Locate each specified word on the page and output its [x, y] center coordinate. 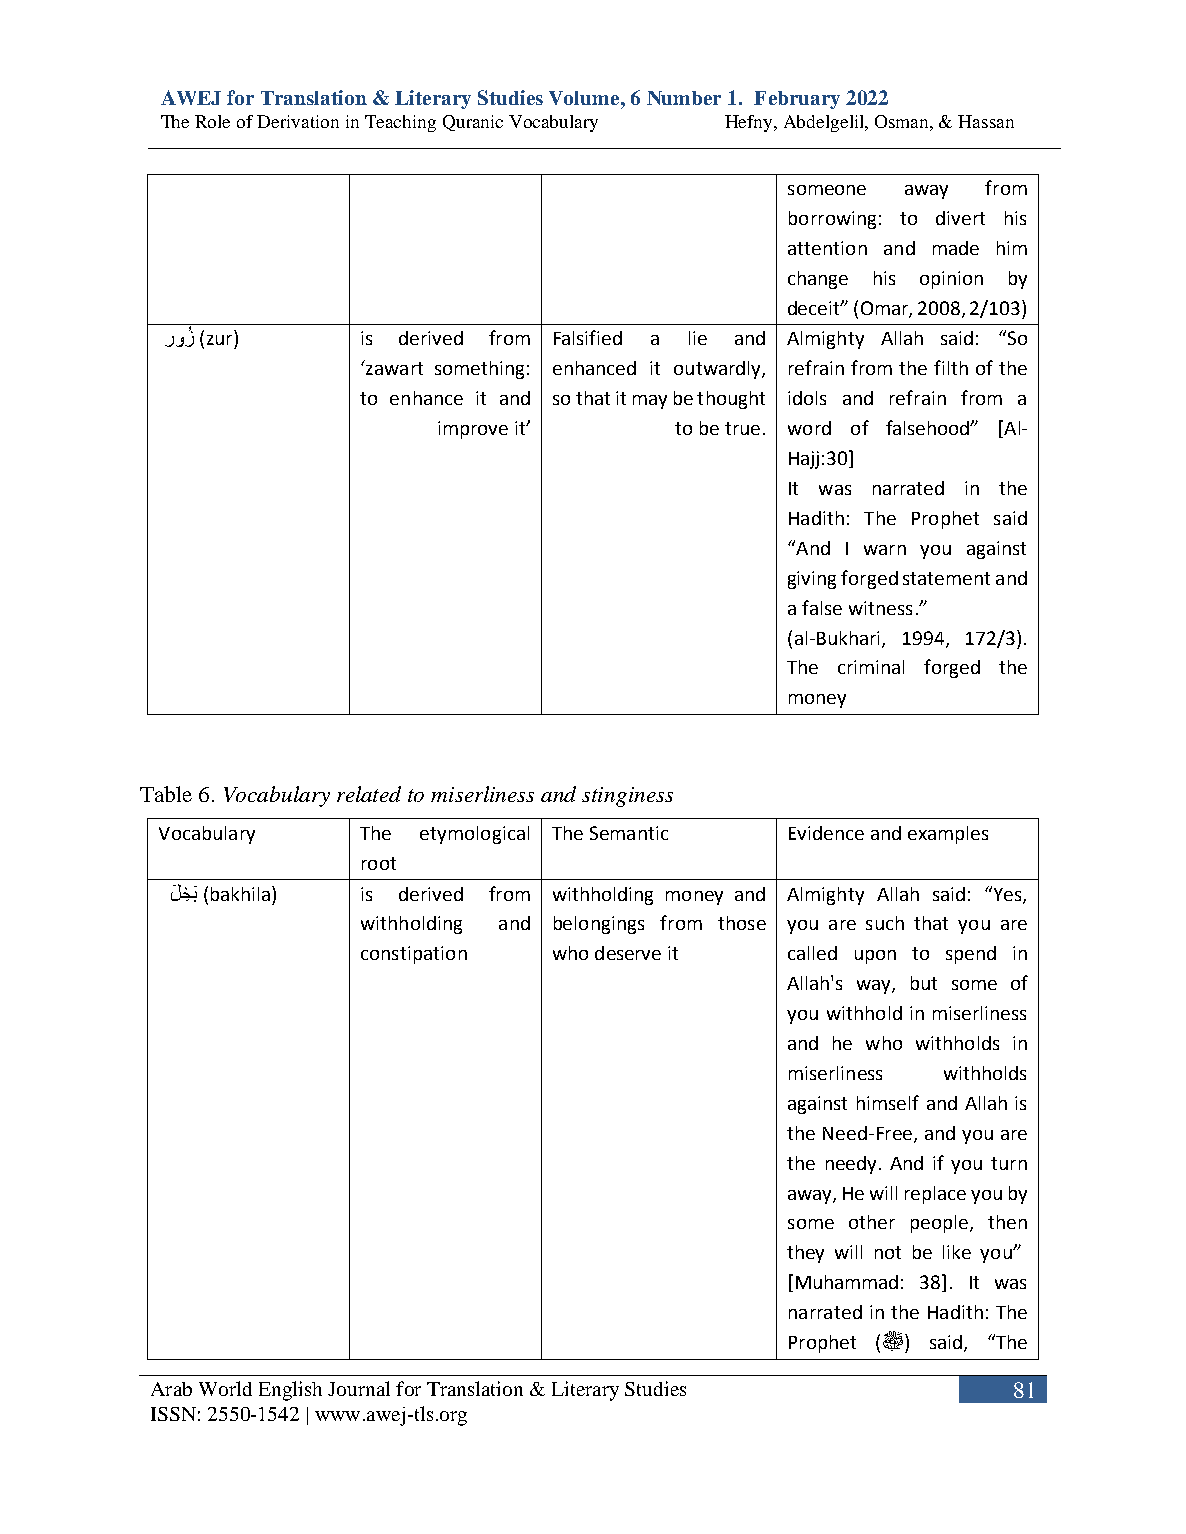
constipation [414, 955]
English [290, 1391]
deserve [628, 953]
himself [888, 1102]
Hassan [986, 121]
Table [166, 794]
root [379, 863]
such [885, 923]
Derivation [298, 121]
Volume [585, 98]
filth [951, 367]
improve [473, 430]
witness [880, 608]
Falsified [588, 337]
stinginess [627, 797]
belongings [599, 925]
